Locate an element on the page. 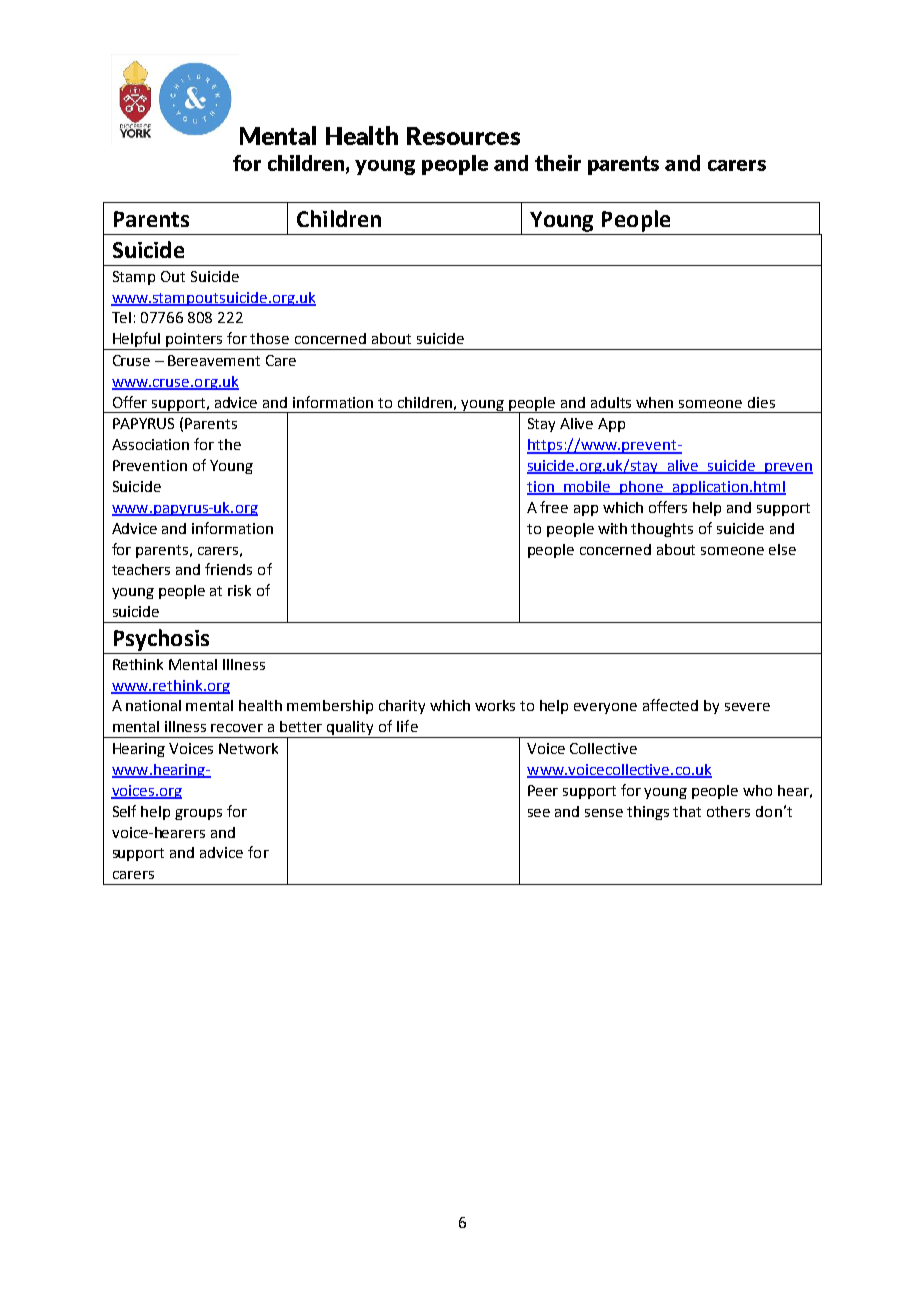 Image resolution: width=924 pixels, height=1308 pixels. their is located at coordinates (558, 163).
